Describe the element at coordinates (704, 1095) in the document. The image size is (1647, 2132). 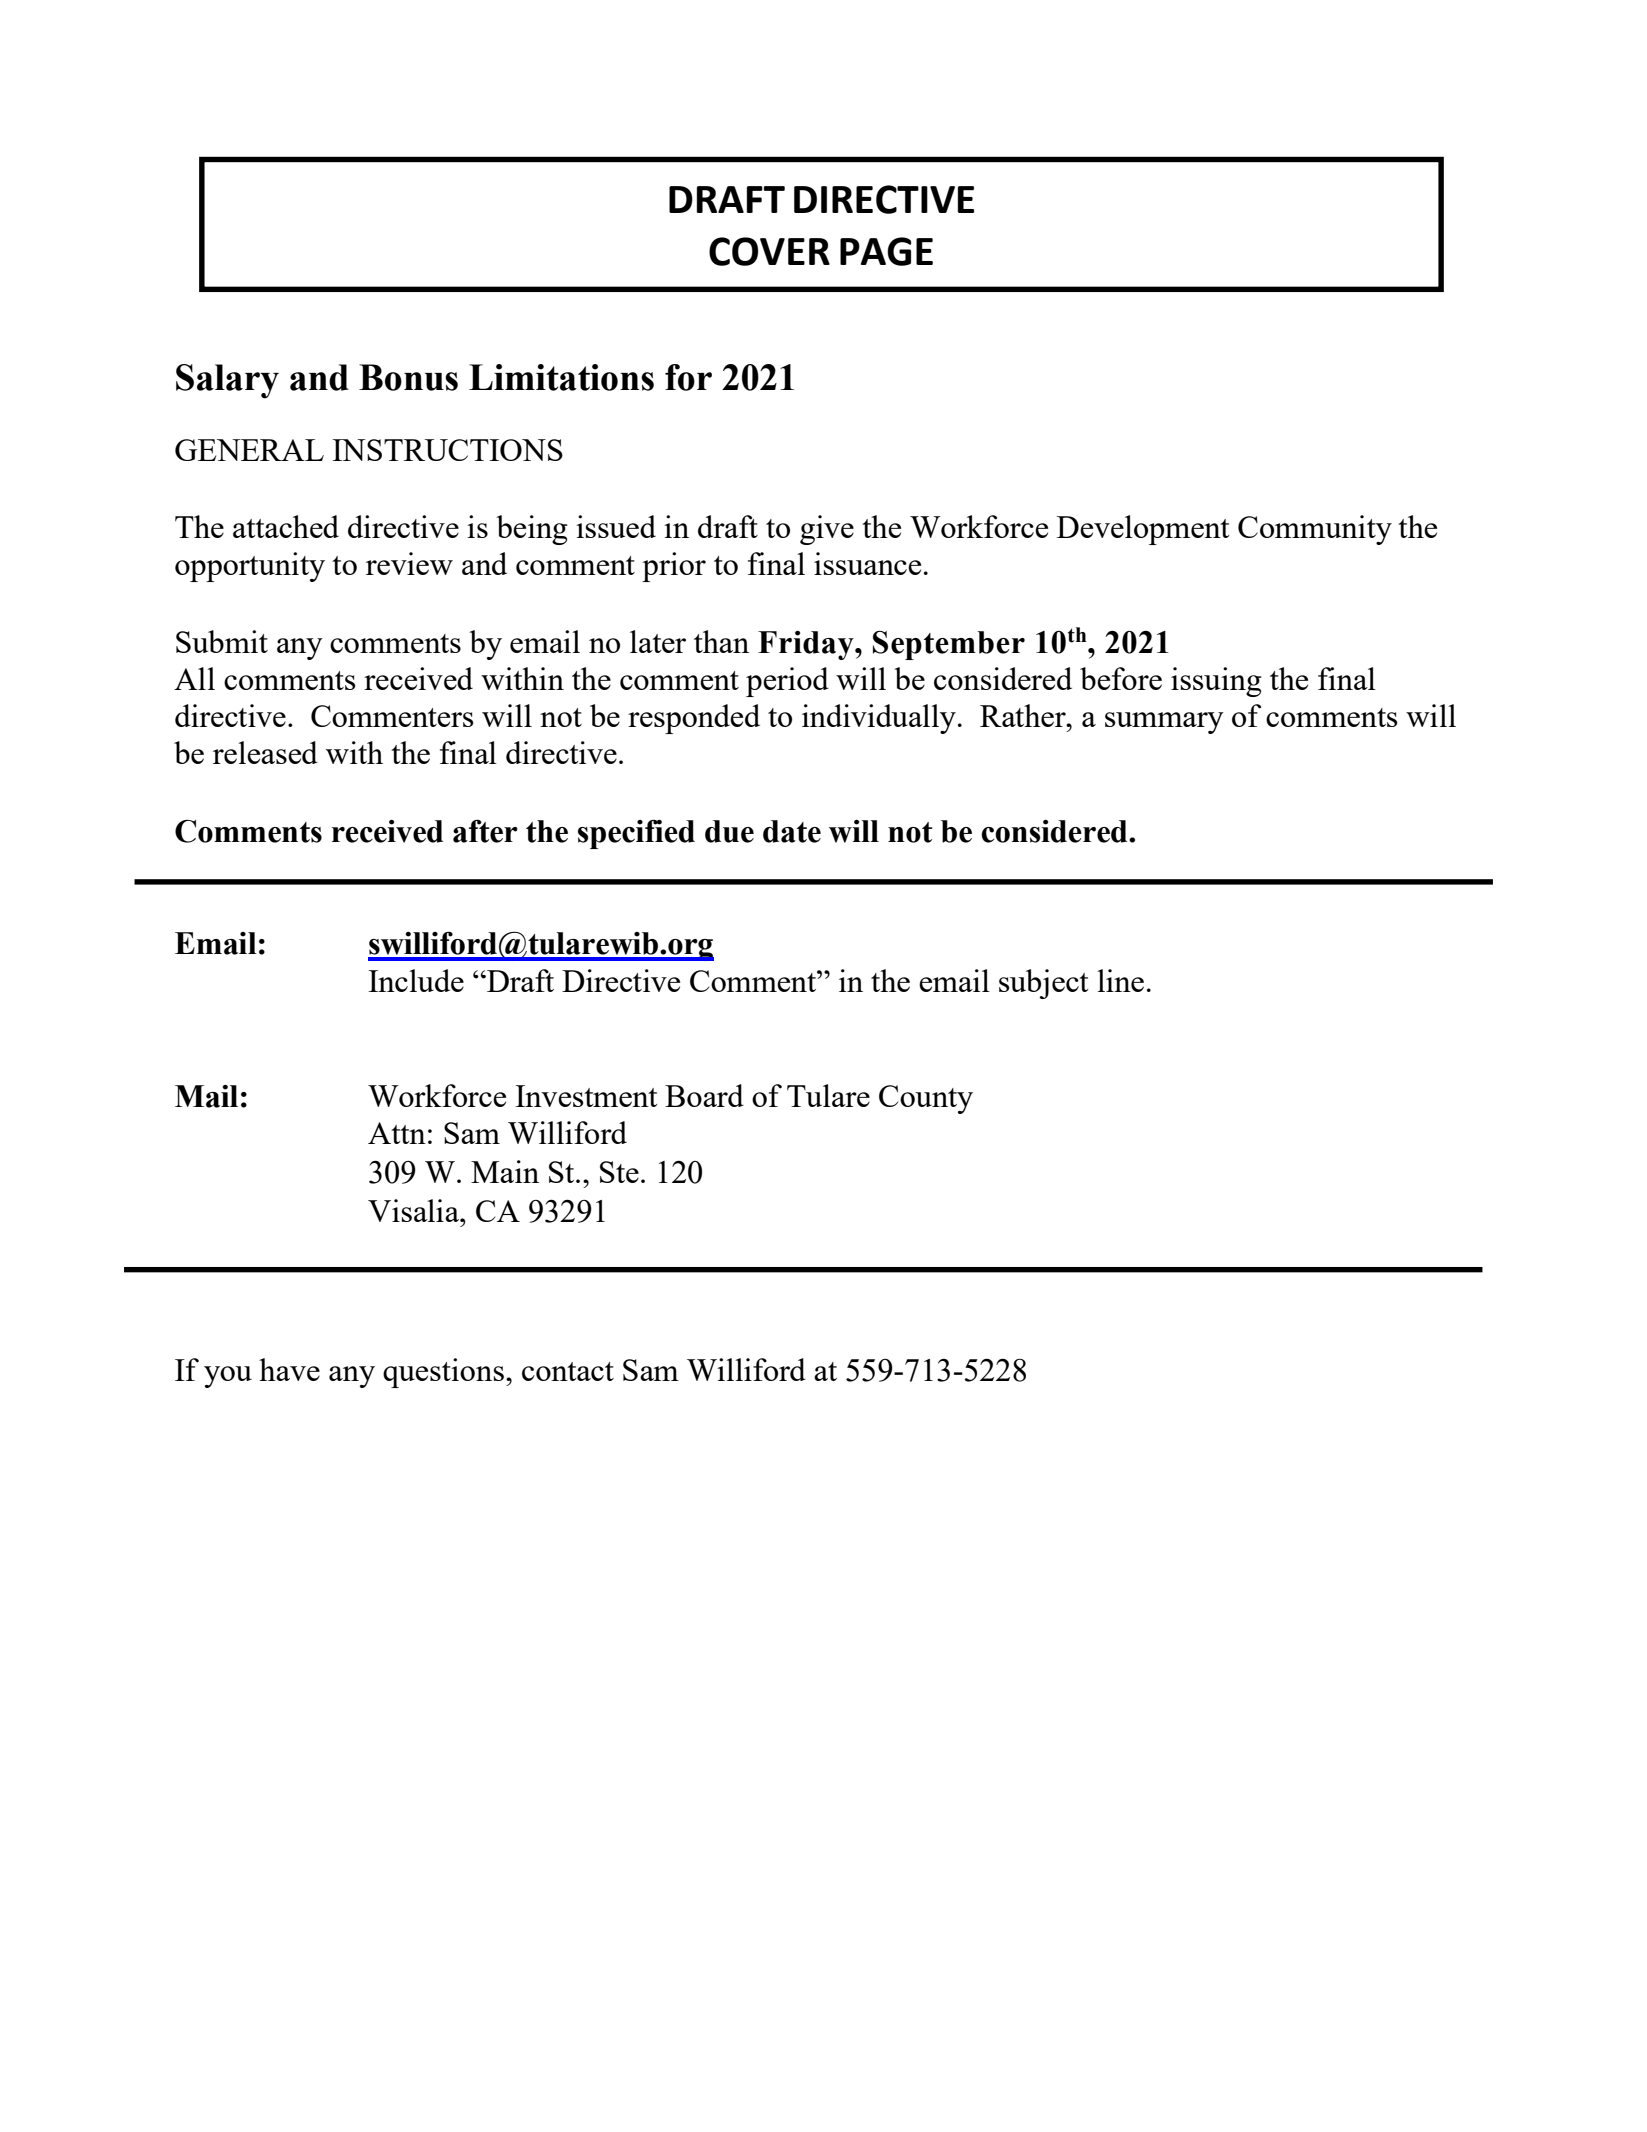
I see `Board` at that location.
